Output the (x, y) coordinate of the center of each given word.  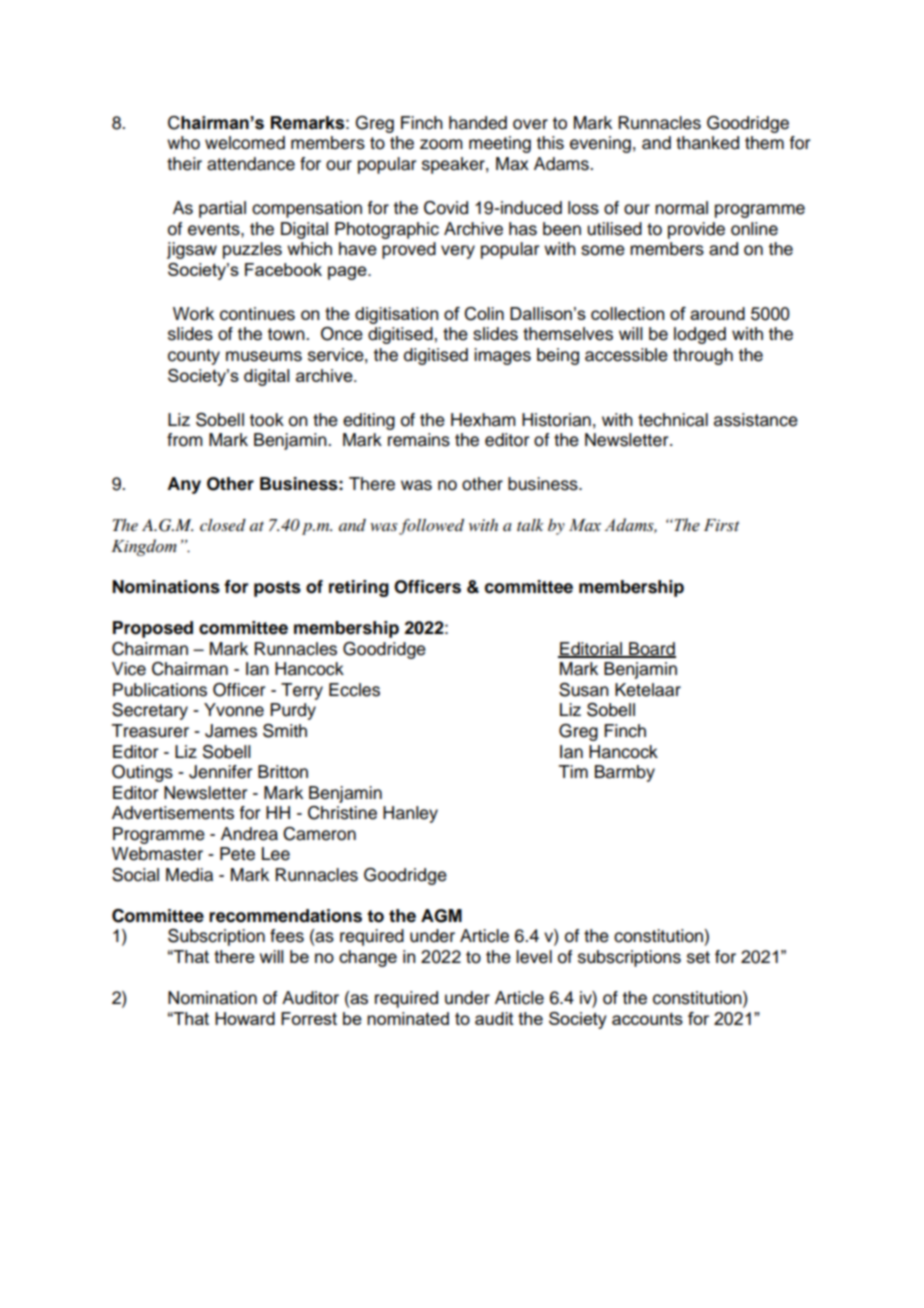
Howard (245, 1018)
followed (431, 527)
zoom (441, 144)
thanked (707, 143)
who (183, 143)
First (721, 525)
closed (223, 525)
